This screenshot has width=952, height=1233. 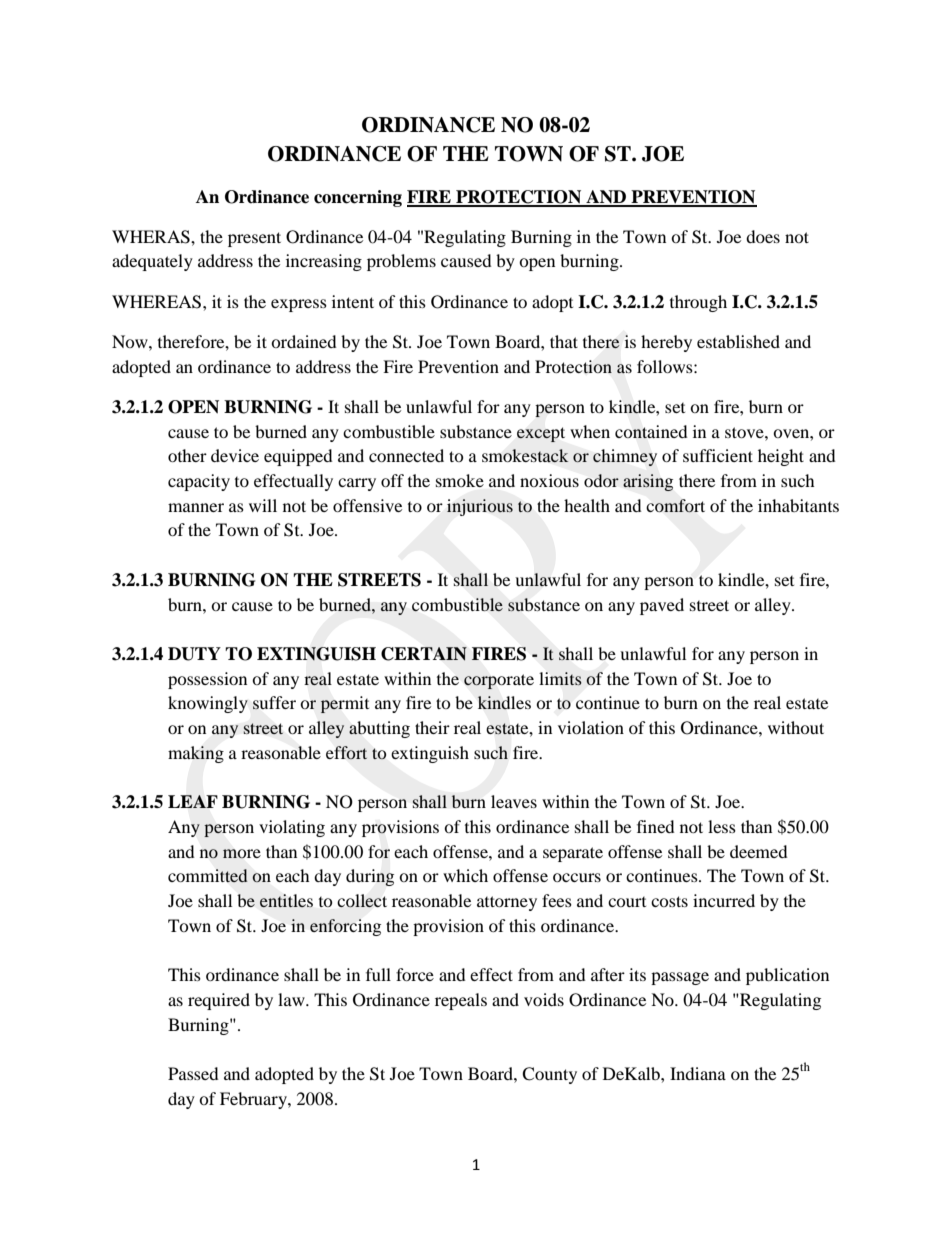 I want to click on problems, so click(x=401, y=262).
